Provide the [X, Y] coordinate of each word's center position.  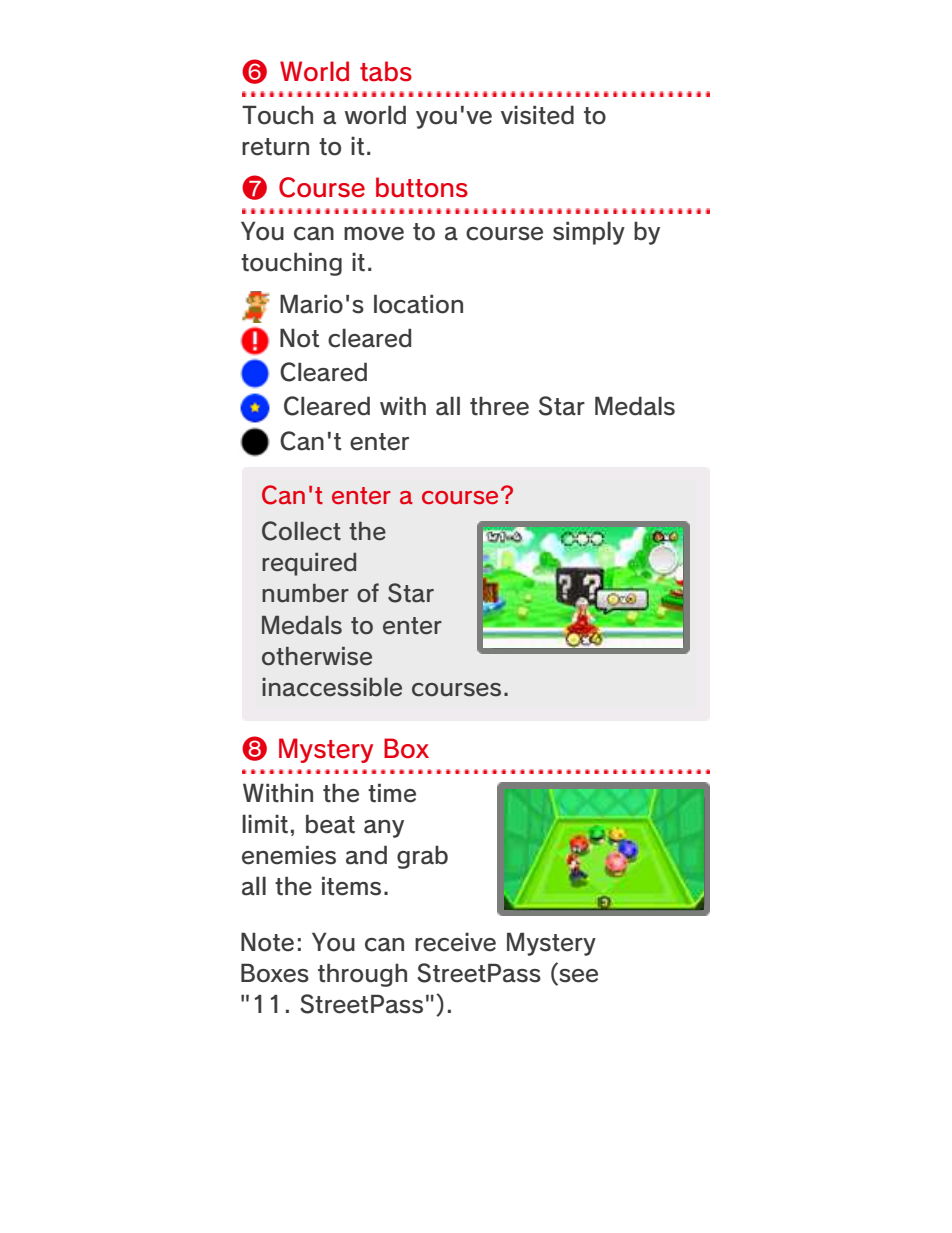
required [309, 564]
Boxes [275, 973]
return [275, 147]
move [374, 234]
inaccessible [332, 687]
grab [422, 857]
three [499, 406]
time [392, 793]
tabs [386, 71]
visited [537, 115]
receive [455, 942]
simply [589, 233]
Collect [301, 531]
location [418, 304]
